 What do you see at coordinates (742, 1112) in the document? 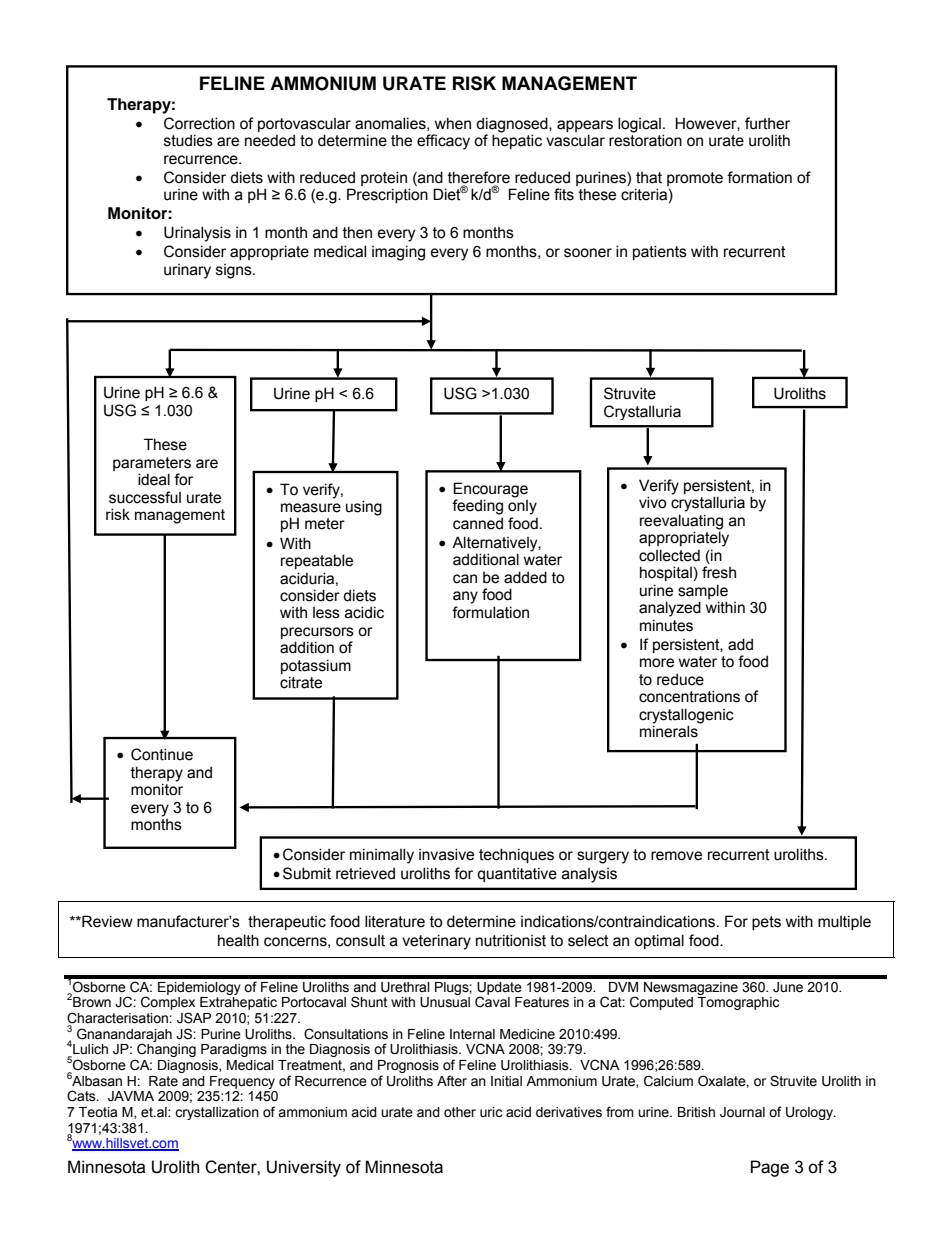
I see `Journal` at bounding box center [742, 1112].
